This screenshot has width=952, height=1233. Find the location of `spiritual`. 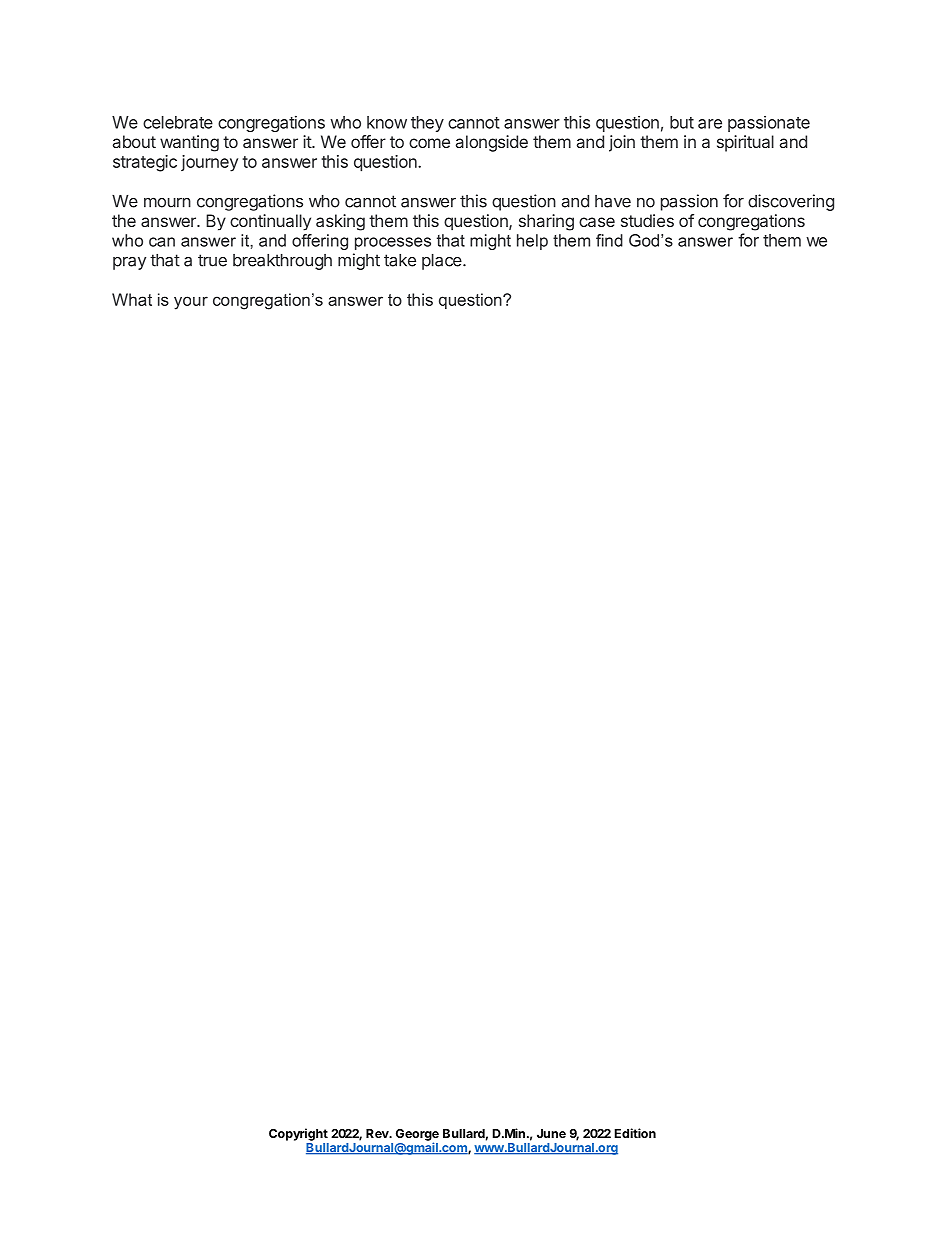

spiritual is located at coordinates (745, 143).
